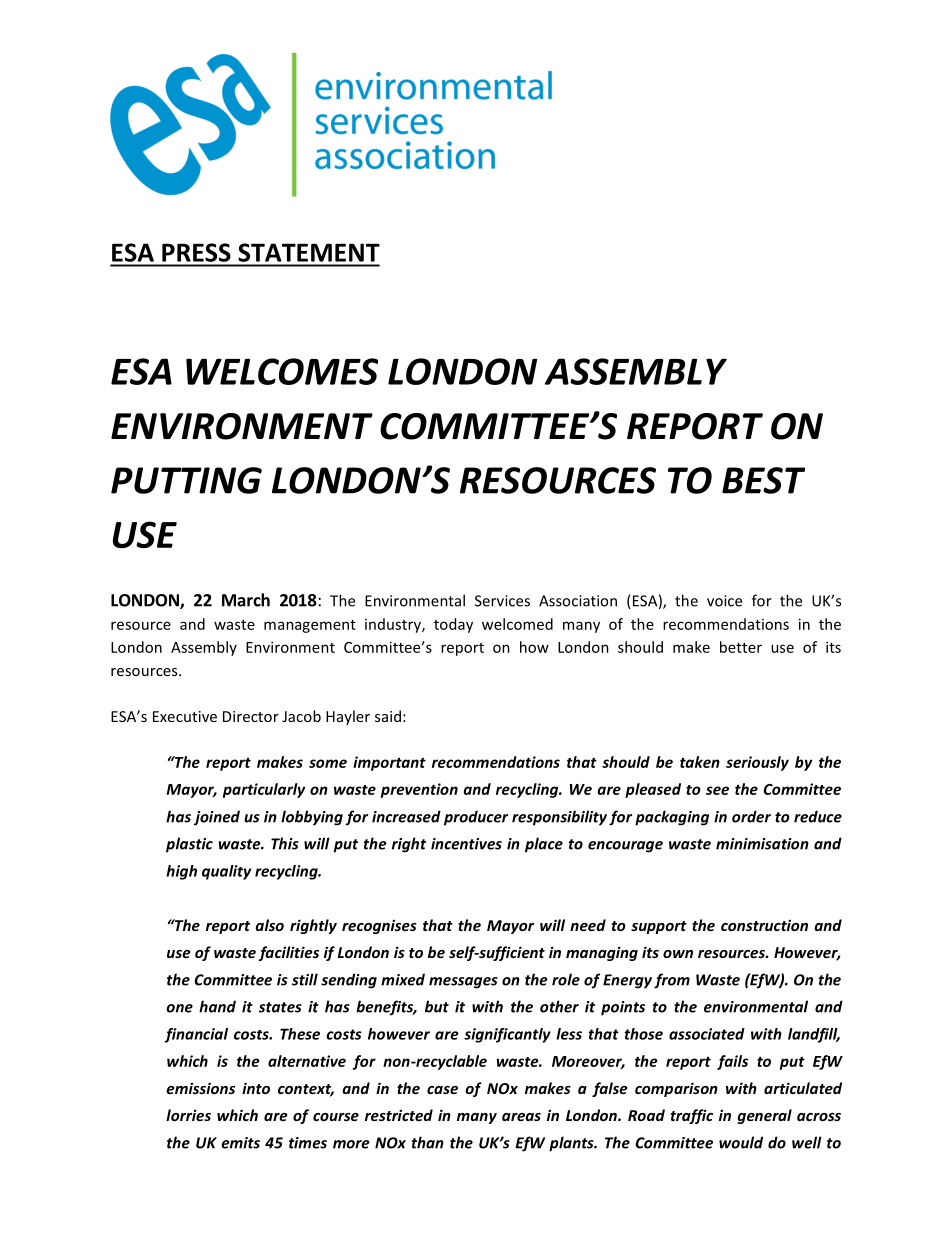  Describe the element at coordinates (240, 1143) in the screenshot. I see `emits` at that location.
